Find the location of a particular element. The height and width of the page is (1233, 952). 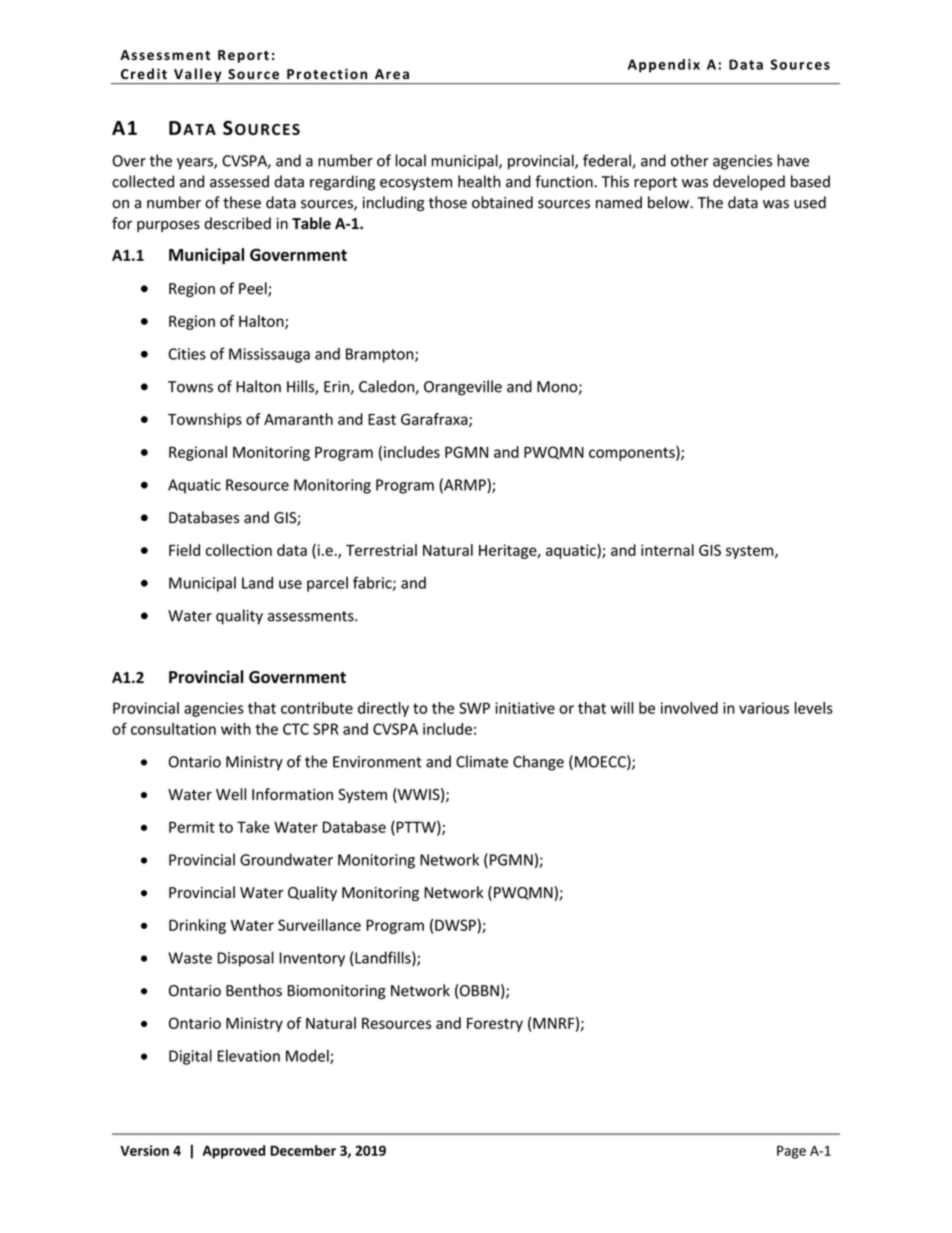

developed is located at coordinates (749, 183).
